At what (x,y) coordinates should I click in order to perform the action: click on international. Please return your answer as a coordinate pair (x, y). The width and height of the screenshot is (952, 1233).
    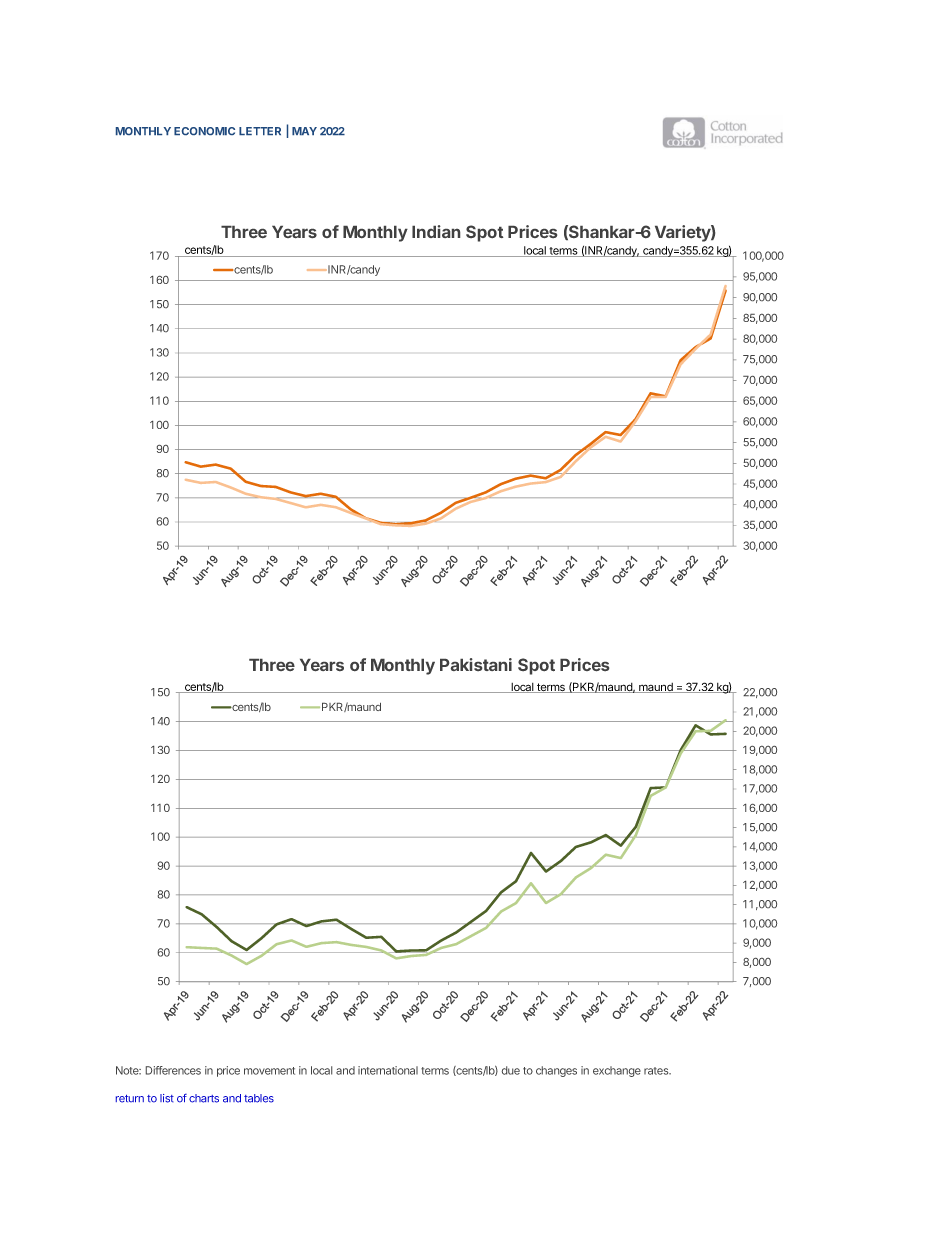
    Looking at the image, I should click on (388, 1070).
